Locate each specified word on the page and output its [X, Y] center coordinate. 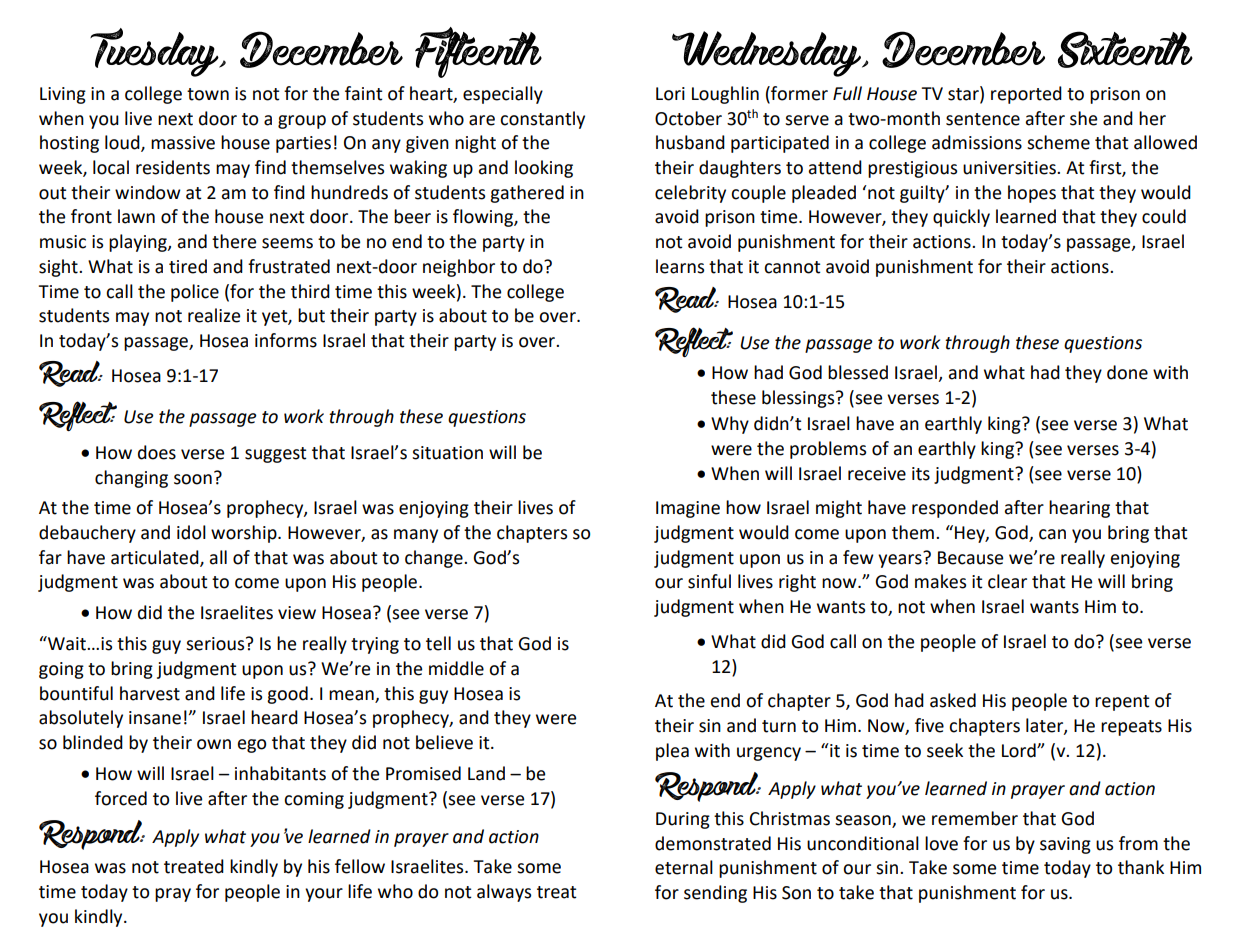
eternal [684, 867]
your [324, 895]
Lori [670, 94]
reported [1026, 95]
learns [680, 266]
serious [216, 644]
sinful [709, 581]
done [1127, 372]
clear [1007, 581]
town [208, 94]
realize [214, 315]
